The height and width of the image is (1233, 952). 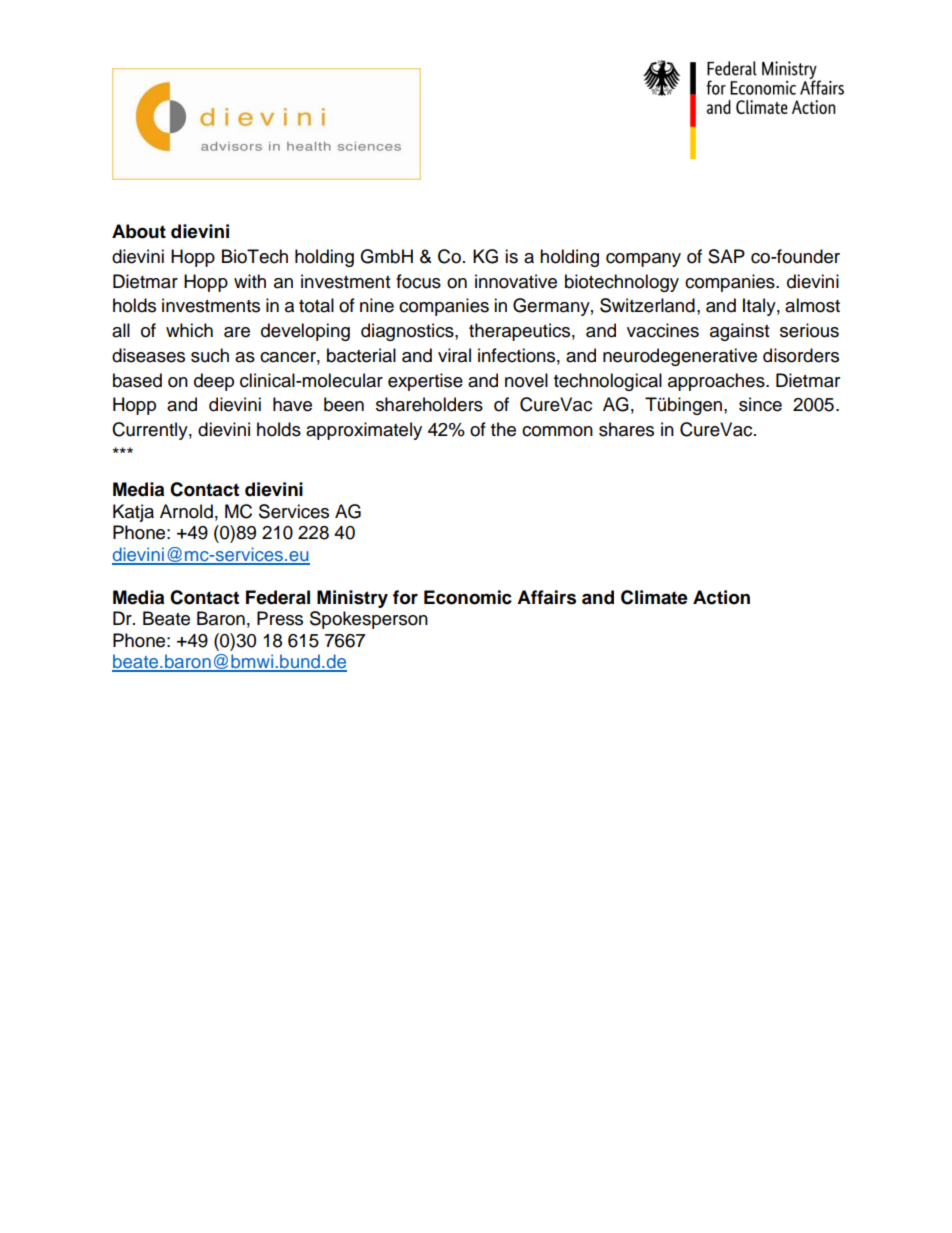 What do you see at coordinates (726, 256) in the image?
I see `SAP` at bounding box center [726, 256].
